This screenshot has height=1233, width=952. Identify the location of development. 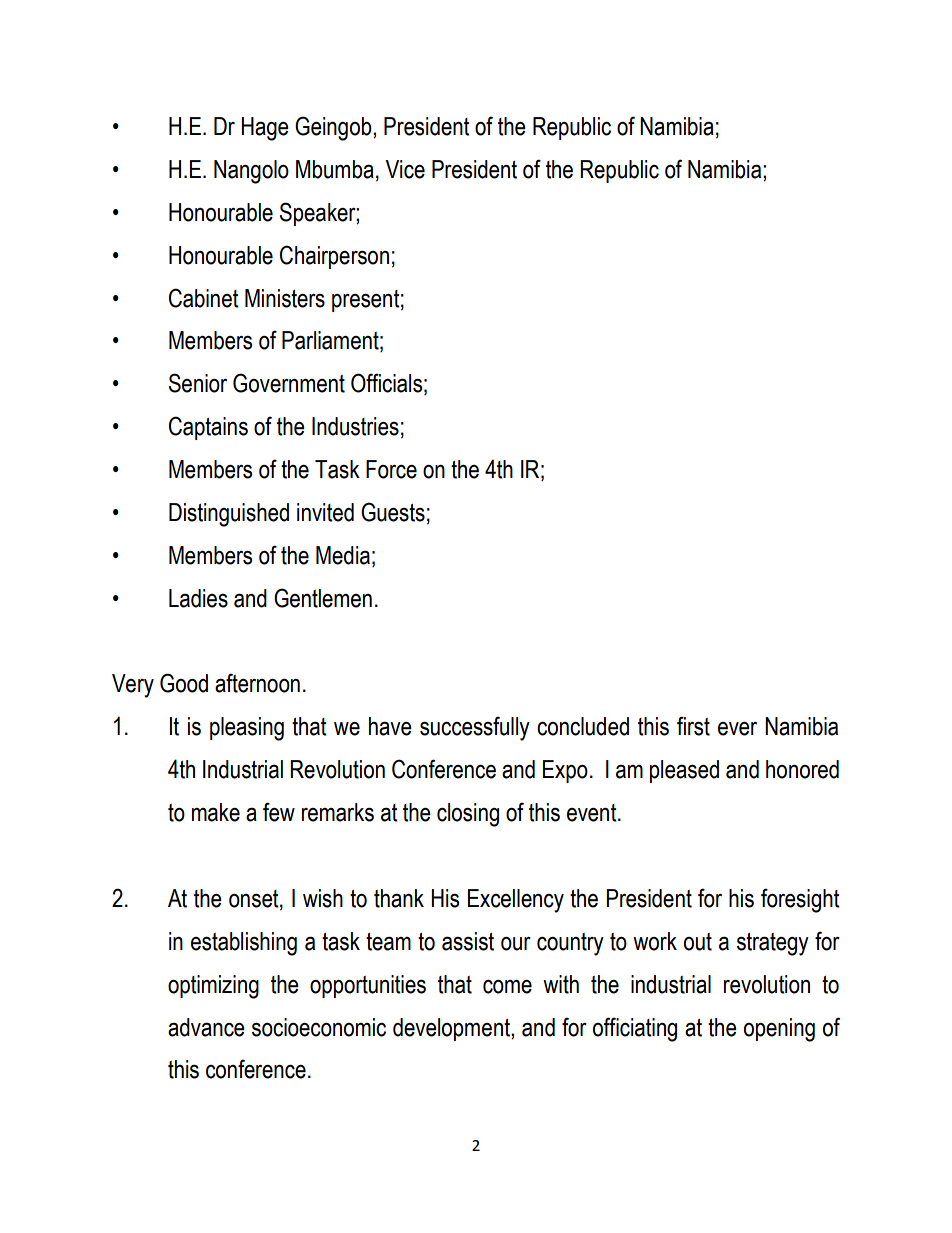
(452, 1029).
